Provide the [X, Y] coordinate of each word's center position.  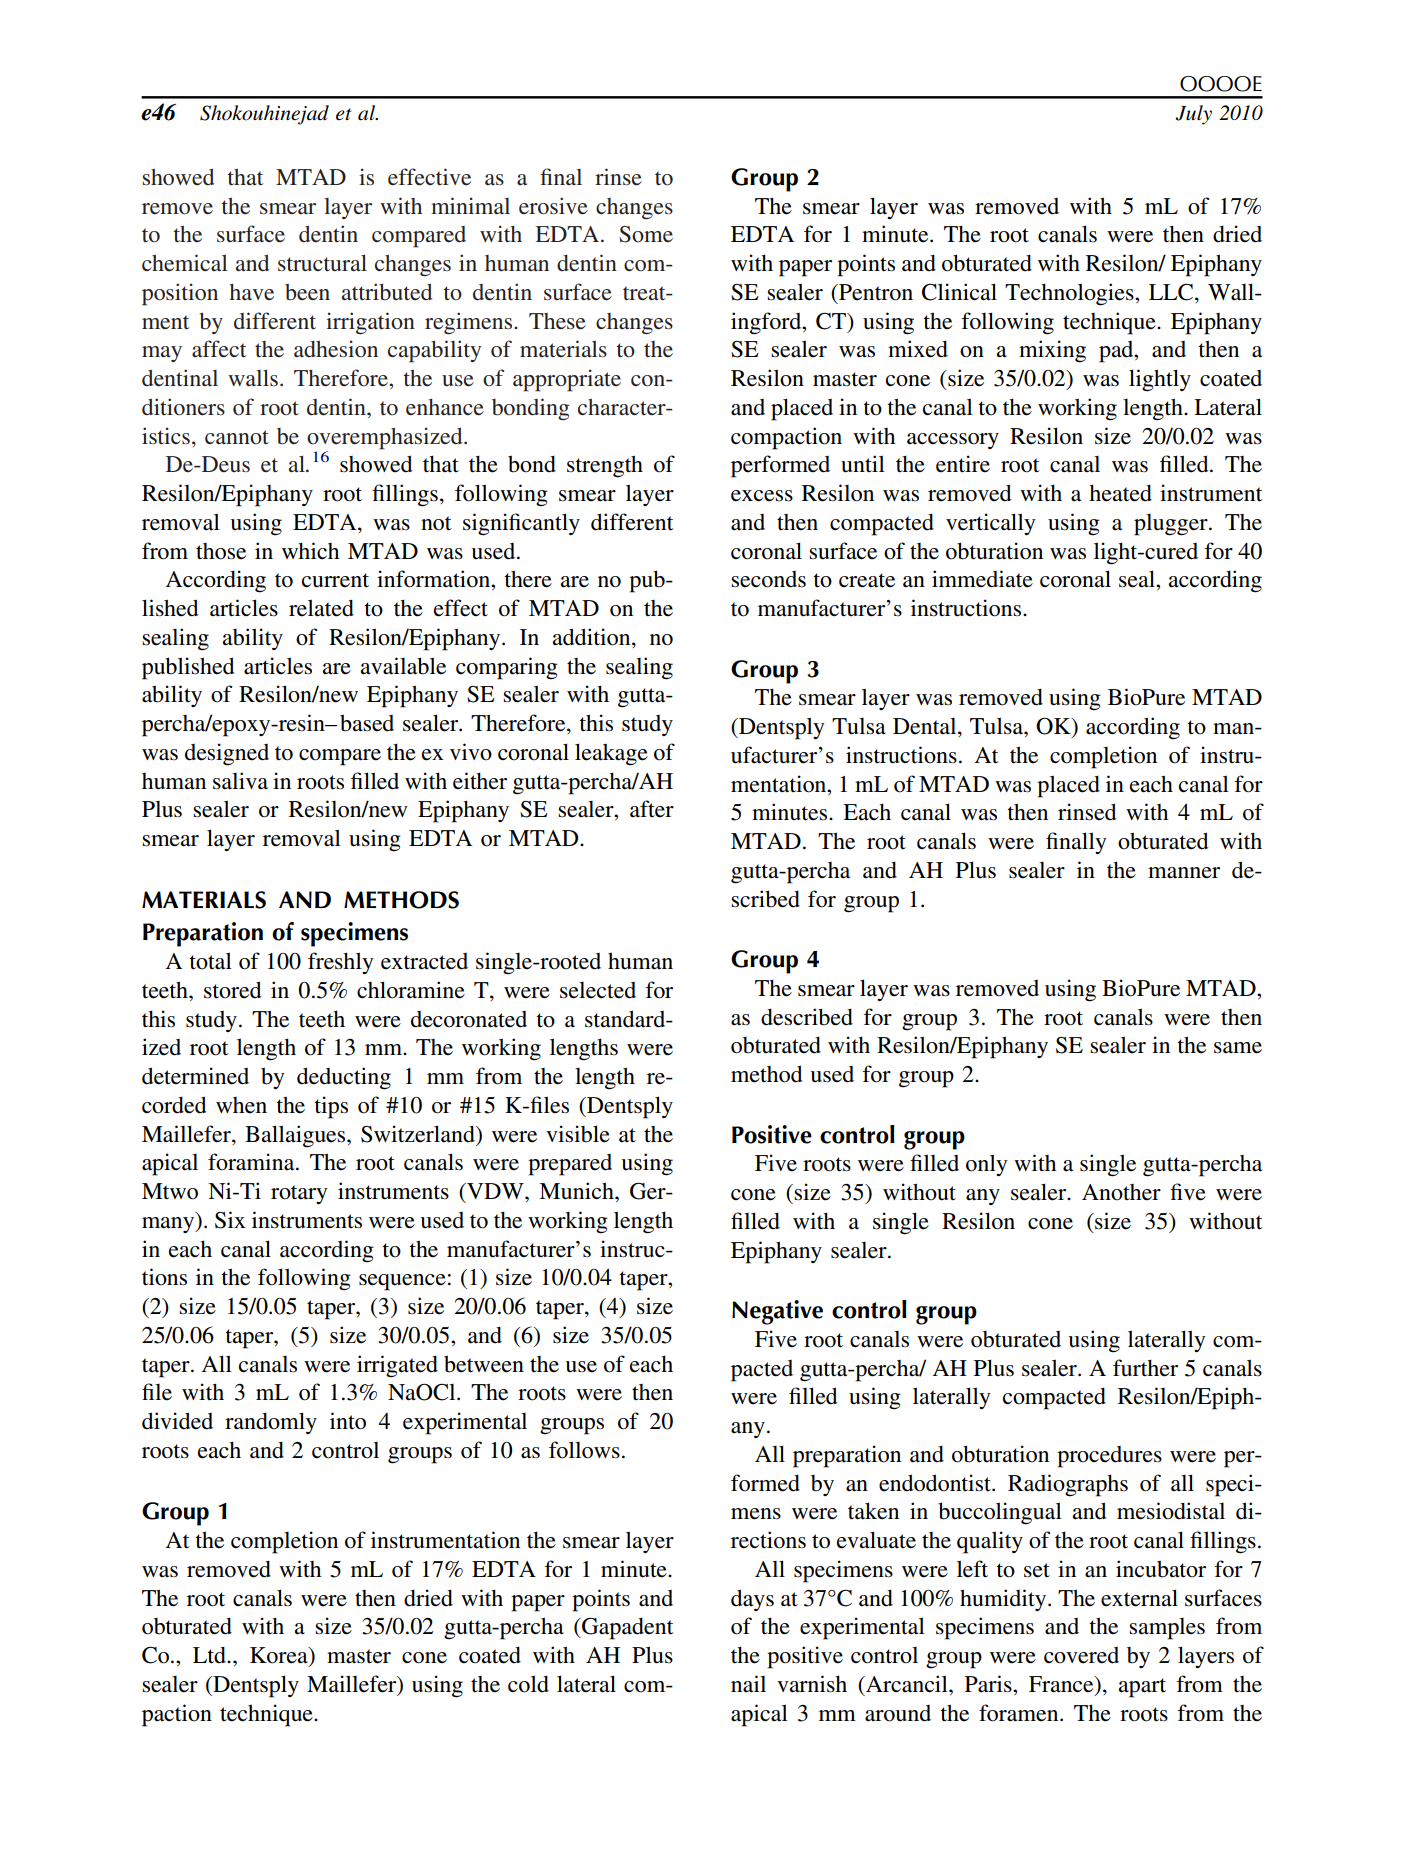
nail [748, 1683]
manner [1184, 873]
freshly [341, 963]
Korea [280, 1656]
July [1193, 115]
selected [598, 990]
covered [1081, 1655]
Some [646, 234]
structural [322, 263]
